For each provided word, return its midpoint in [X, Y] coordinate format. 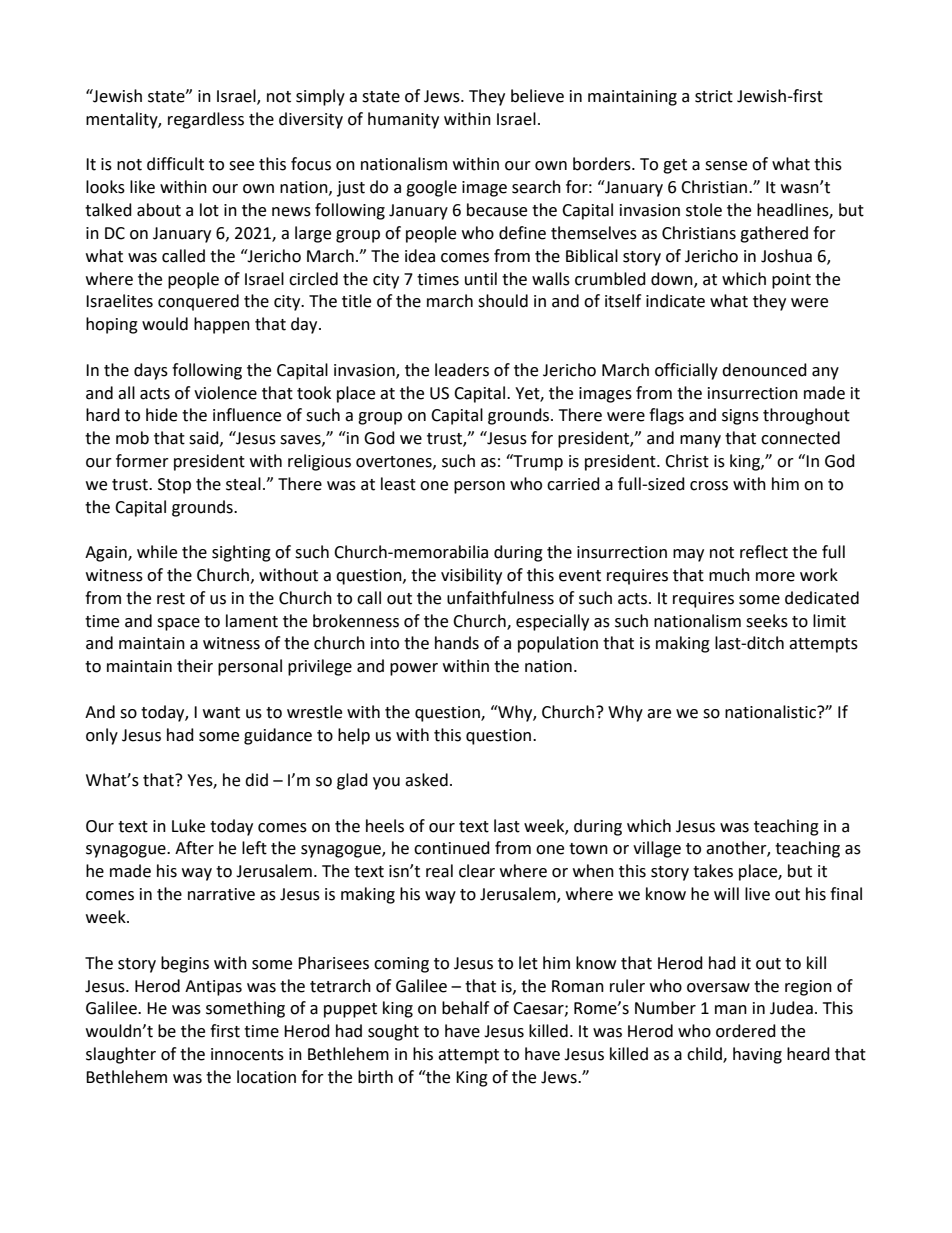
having [757, 1055]
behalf [465, 1008]
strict [714, 96]
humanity [403, 120]
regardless [206, 120]
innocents [247, 1054]
